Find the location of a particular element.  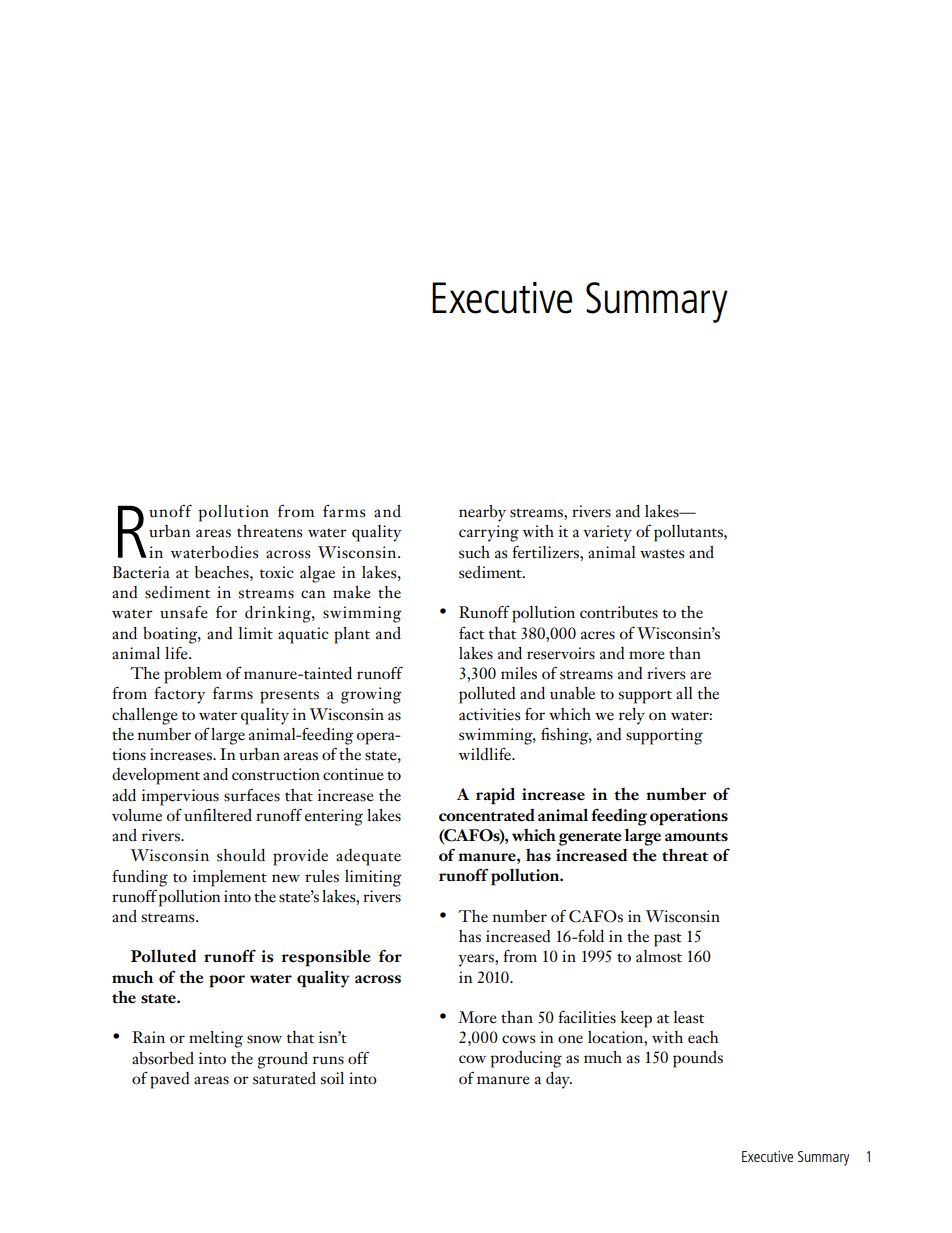

variety is located at coordinates (607, 533).
